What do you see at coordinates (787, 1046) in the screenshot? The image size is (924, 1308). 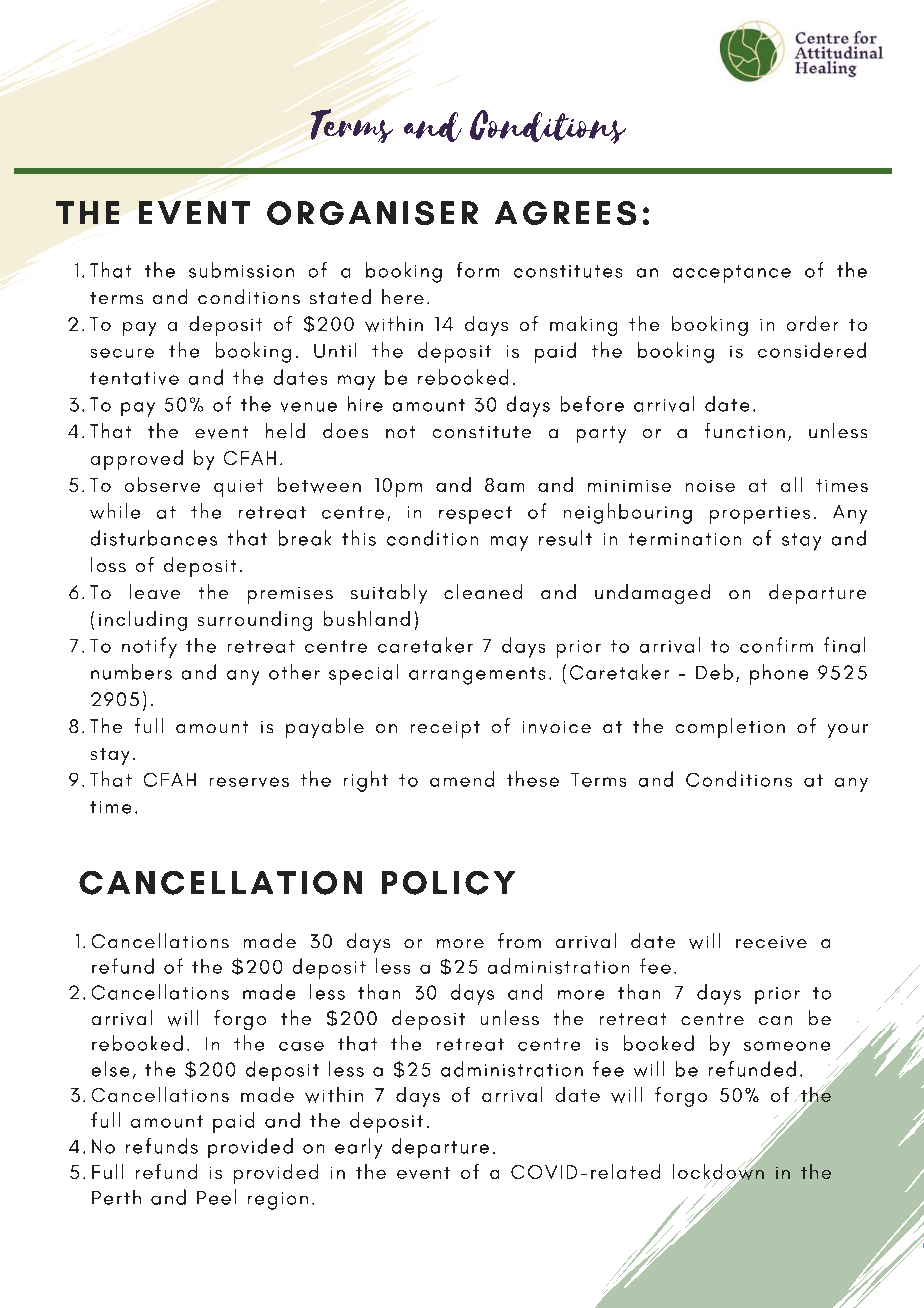 I see `someone` at bounding box center [787, 1046].
